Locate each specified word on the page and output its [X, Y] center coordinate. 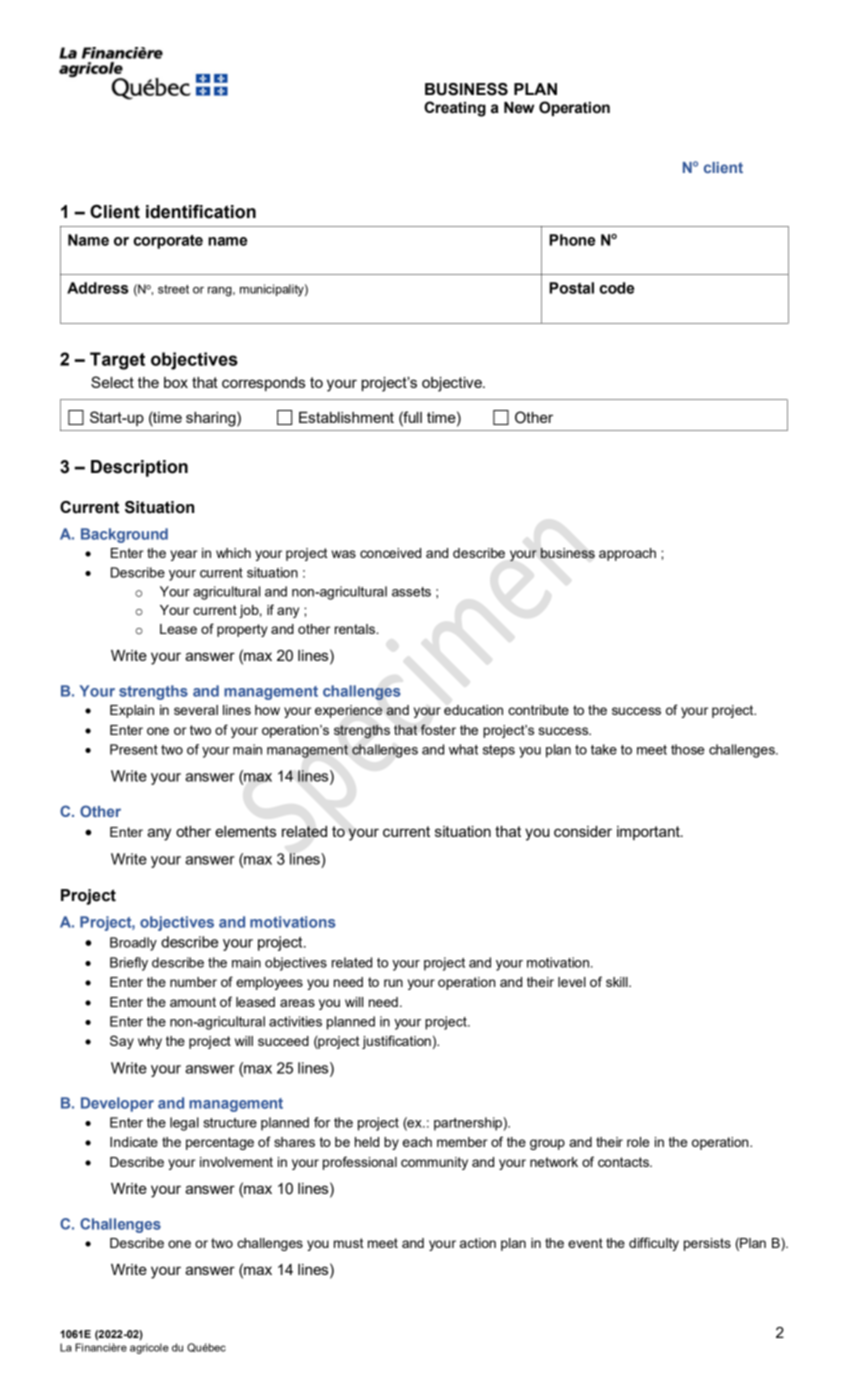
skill [618, 982]
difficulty [654, 1244]
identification [201, 211]
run [393, 983]
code [616, 288]
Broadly [133, 944]
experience [348, 711]
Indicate [134, 1142]
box [176, 382]
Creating [455, 109]
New [519, 108]
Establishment [346, 417]
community [434, 1163]
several [196, 710]
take [604, 749]
